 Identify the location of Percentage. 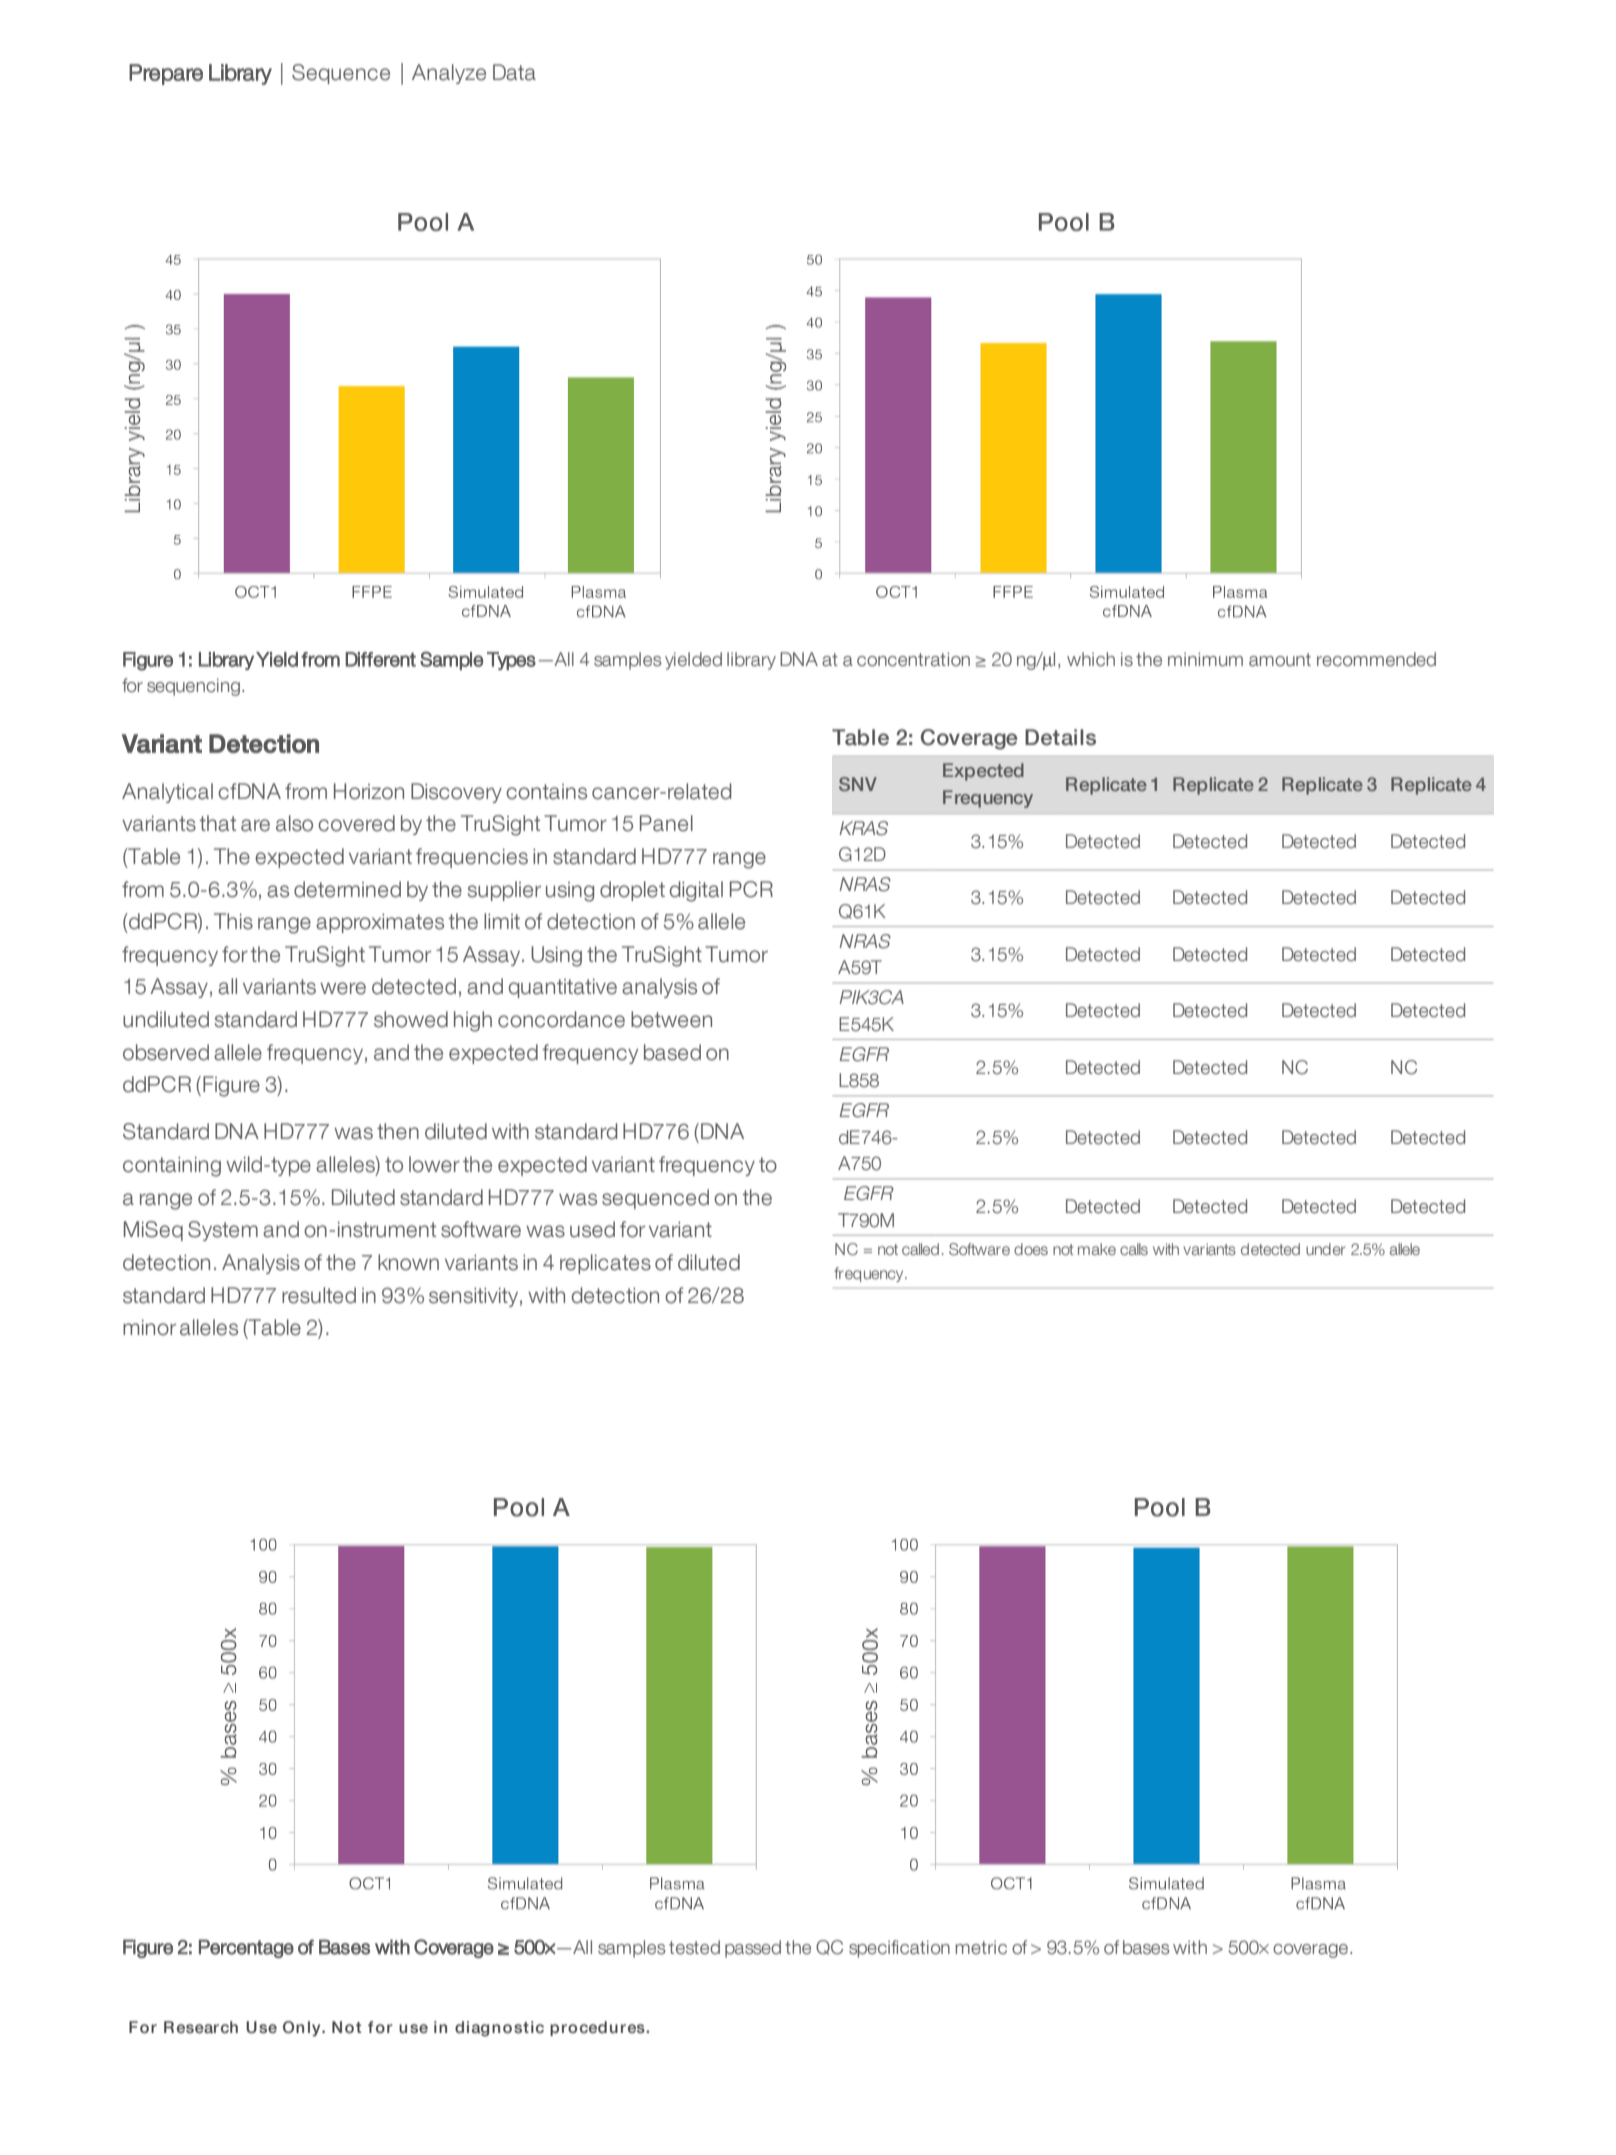
(246, 1948).
